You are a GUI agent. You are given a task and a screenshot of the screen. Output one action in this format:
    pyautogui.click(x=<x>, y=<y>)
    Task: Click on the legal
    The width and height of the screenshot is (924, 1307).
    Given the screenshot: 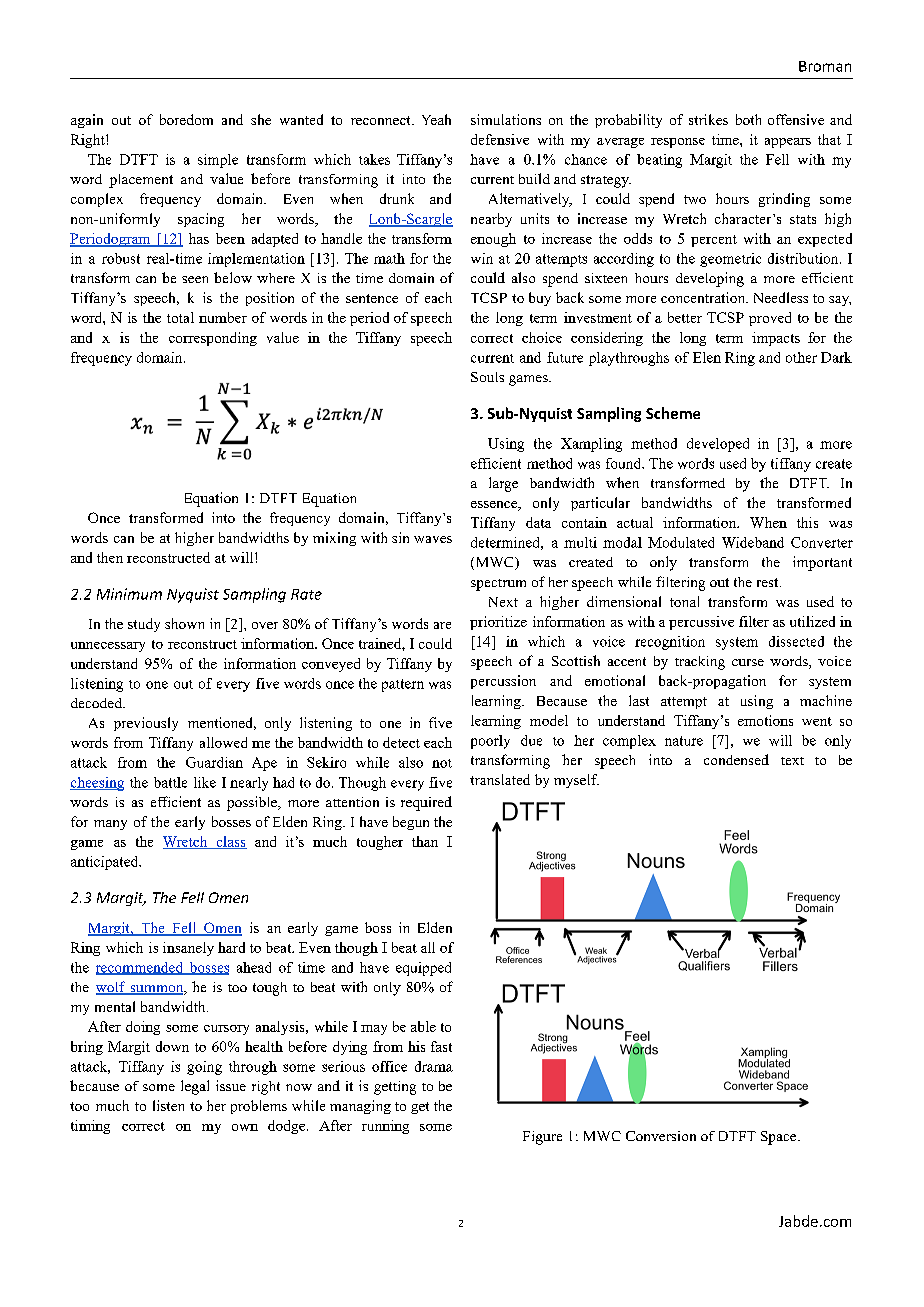 What is the action you would take?
    pyautogui.click(x=195, y=1087)
